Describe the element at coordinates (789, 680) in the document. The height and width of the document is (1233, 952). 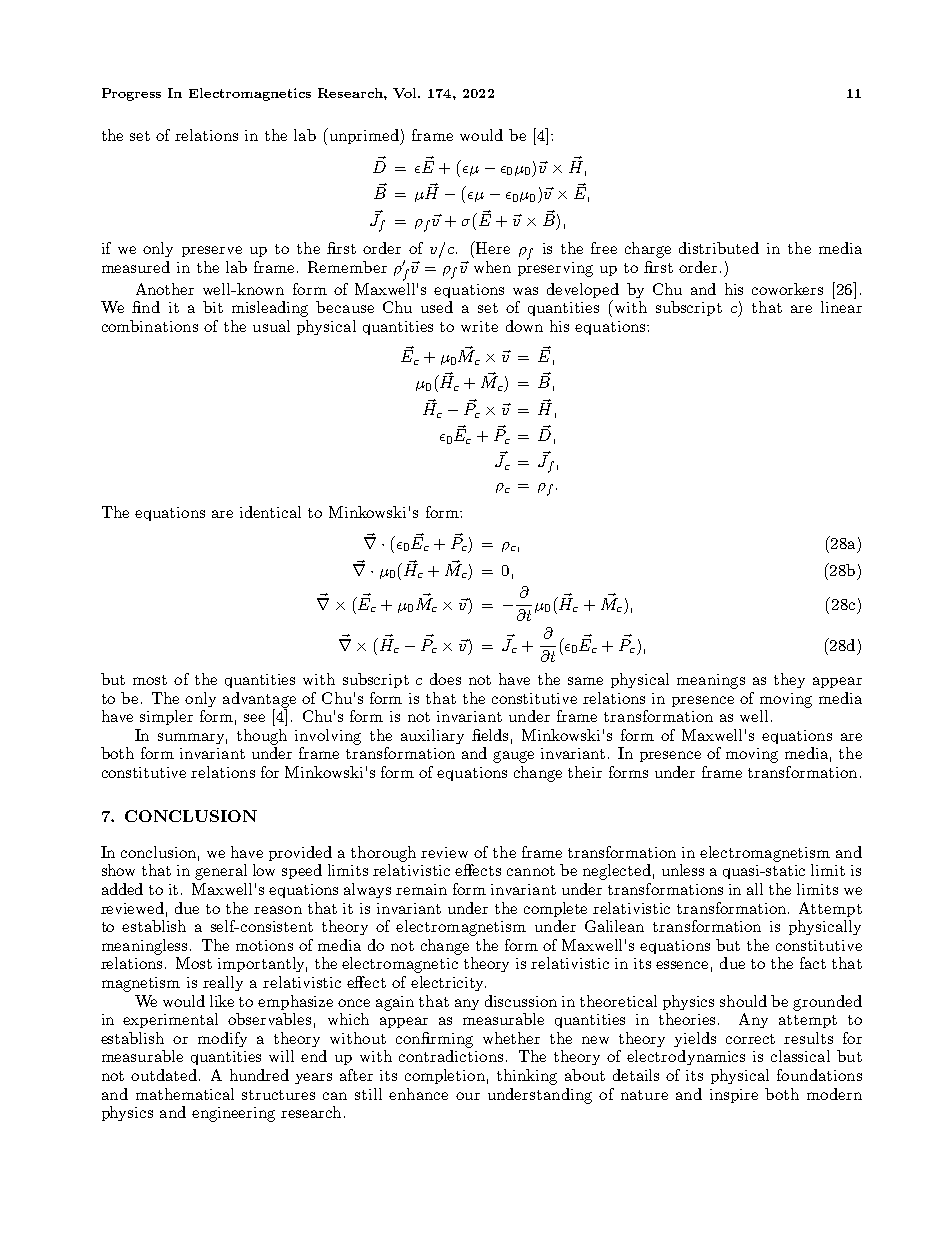
I see `they` at that location.
